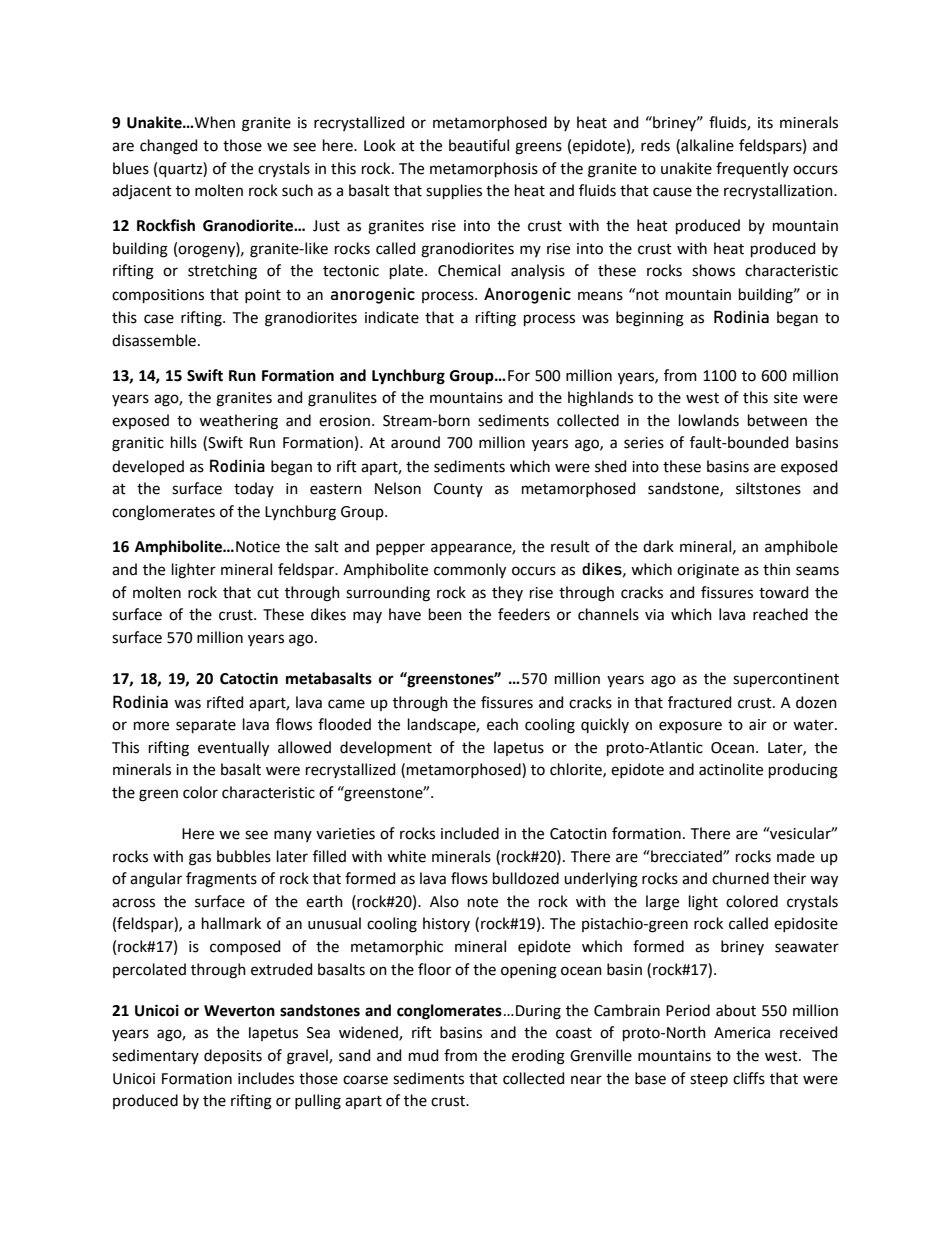 Image resolution: width=952 pixels, height=1233 pixels. I want to click on changed, so click(168, 147).
